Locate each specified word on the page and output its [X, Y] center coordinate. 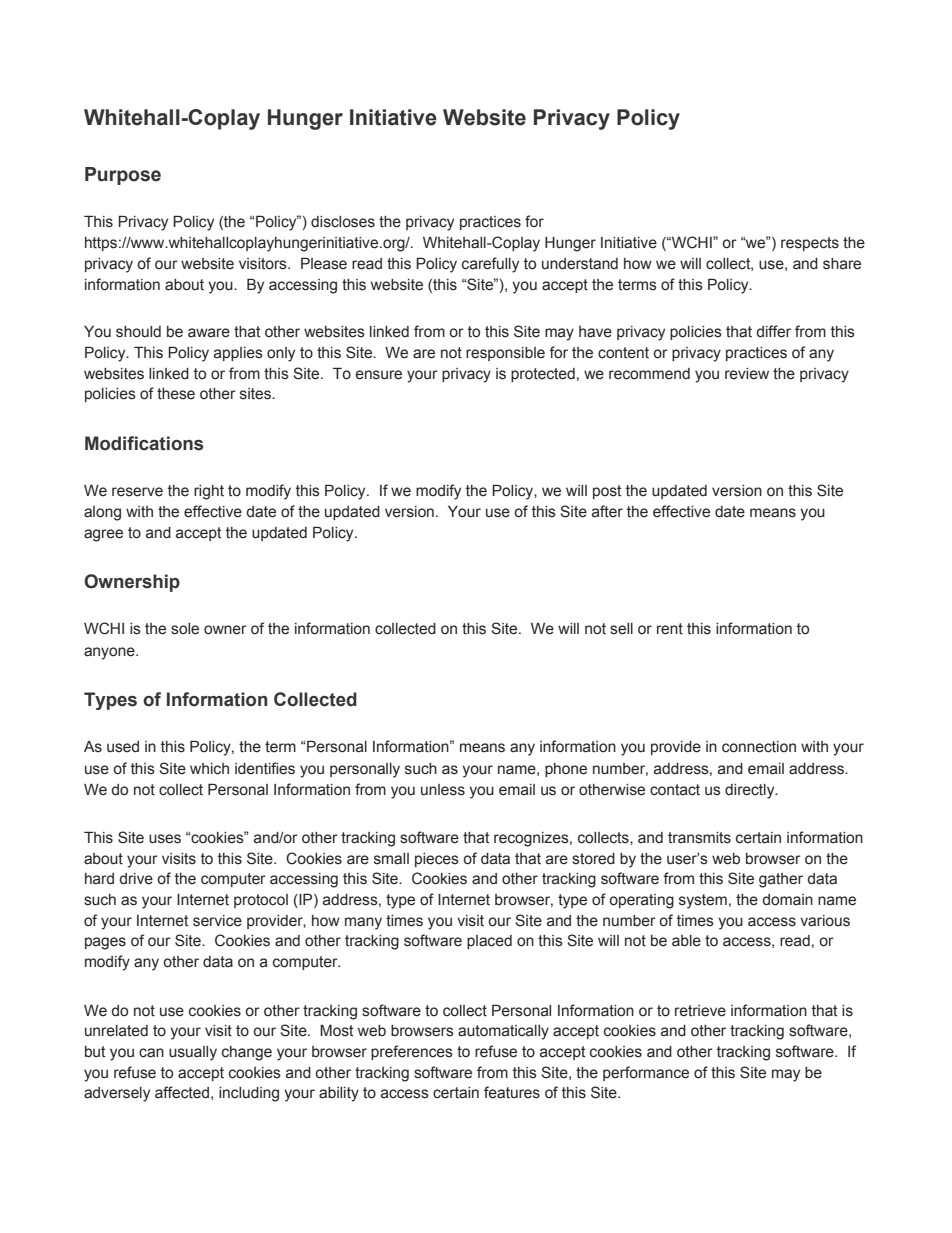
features [512, 1092]
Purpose [123, 176]
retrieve [700, 1011]
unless [443, 790]
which [209, 769]
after [607, 511]
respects [810, 244]
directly [751, 791]
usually [193, 1053]
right [209, 492]
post [607, 492]
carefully [490, 265]
